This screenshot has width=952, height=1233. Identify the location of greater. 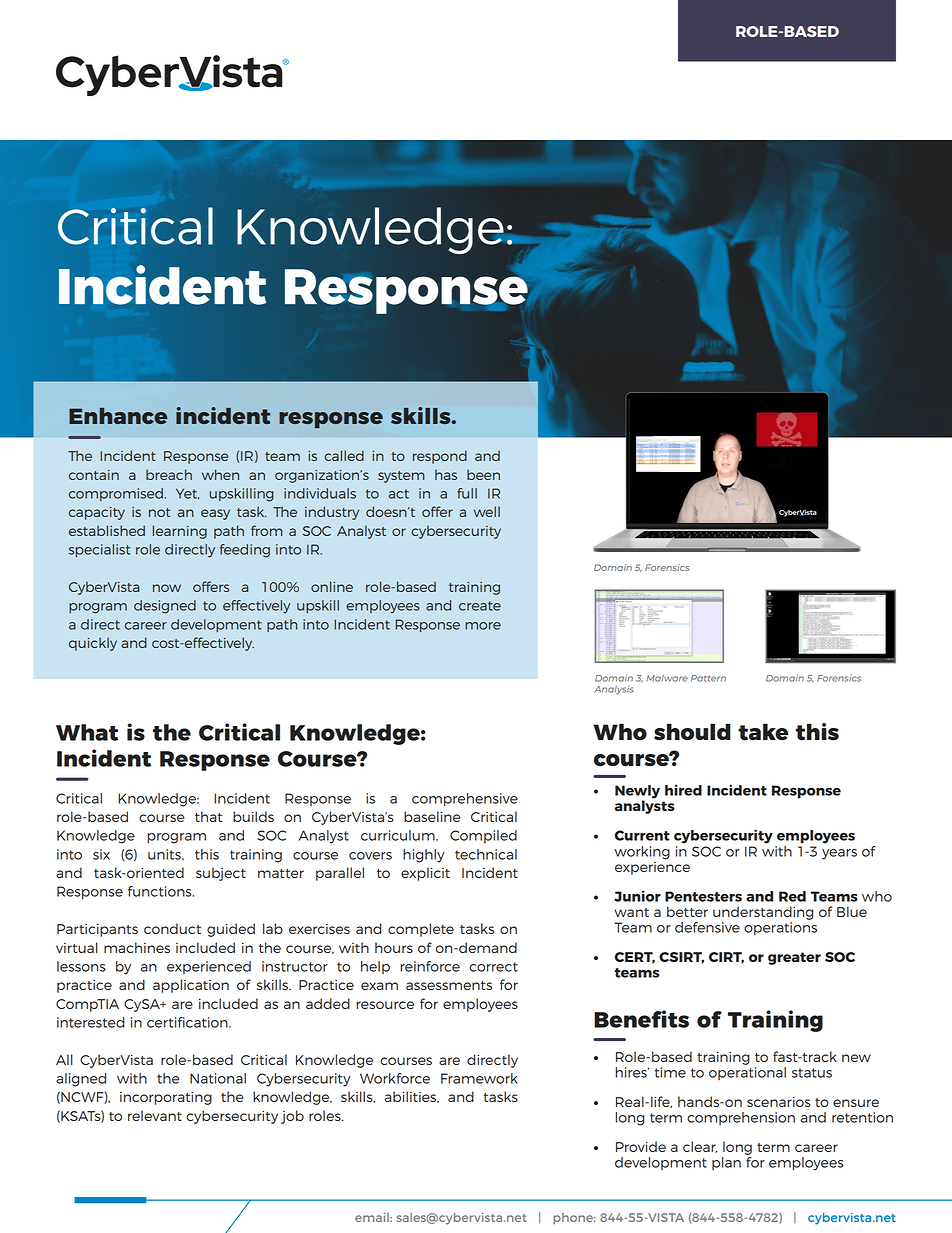
(794, 958).
